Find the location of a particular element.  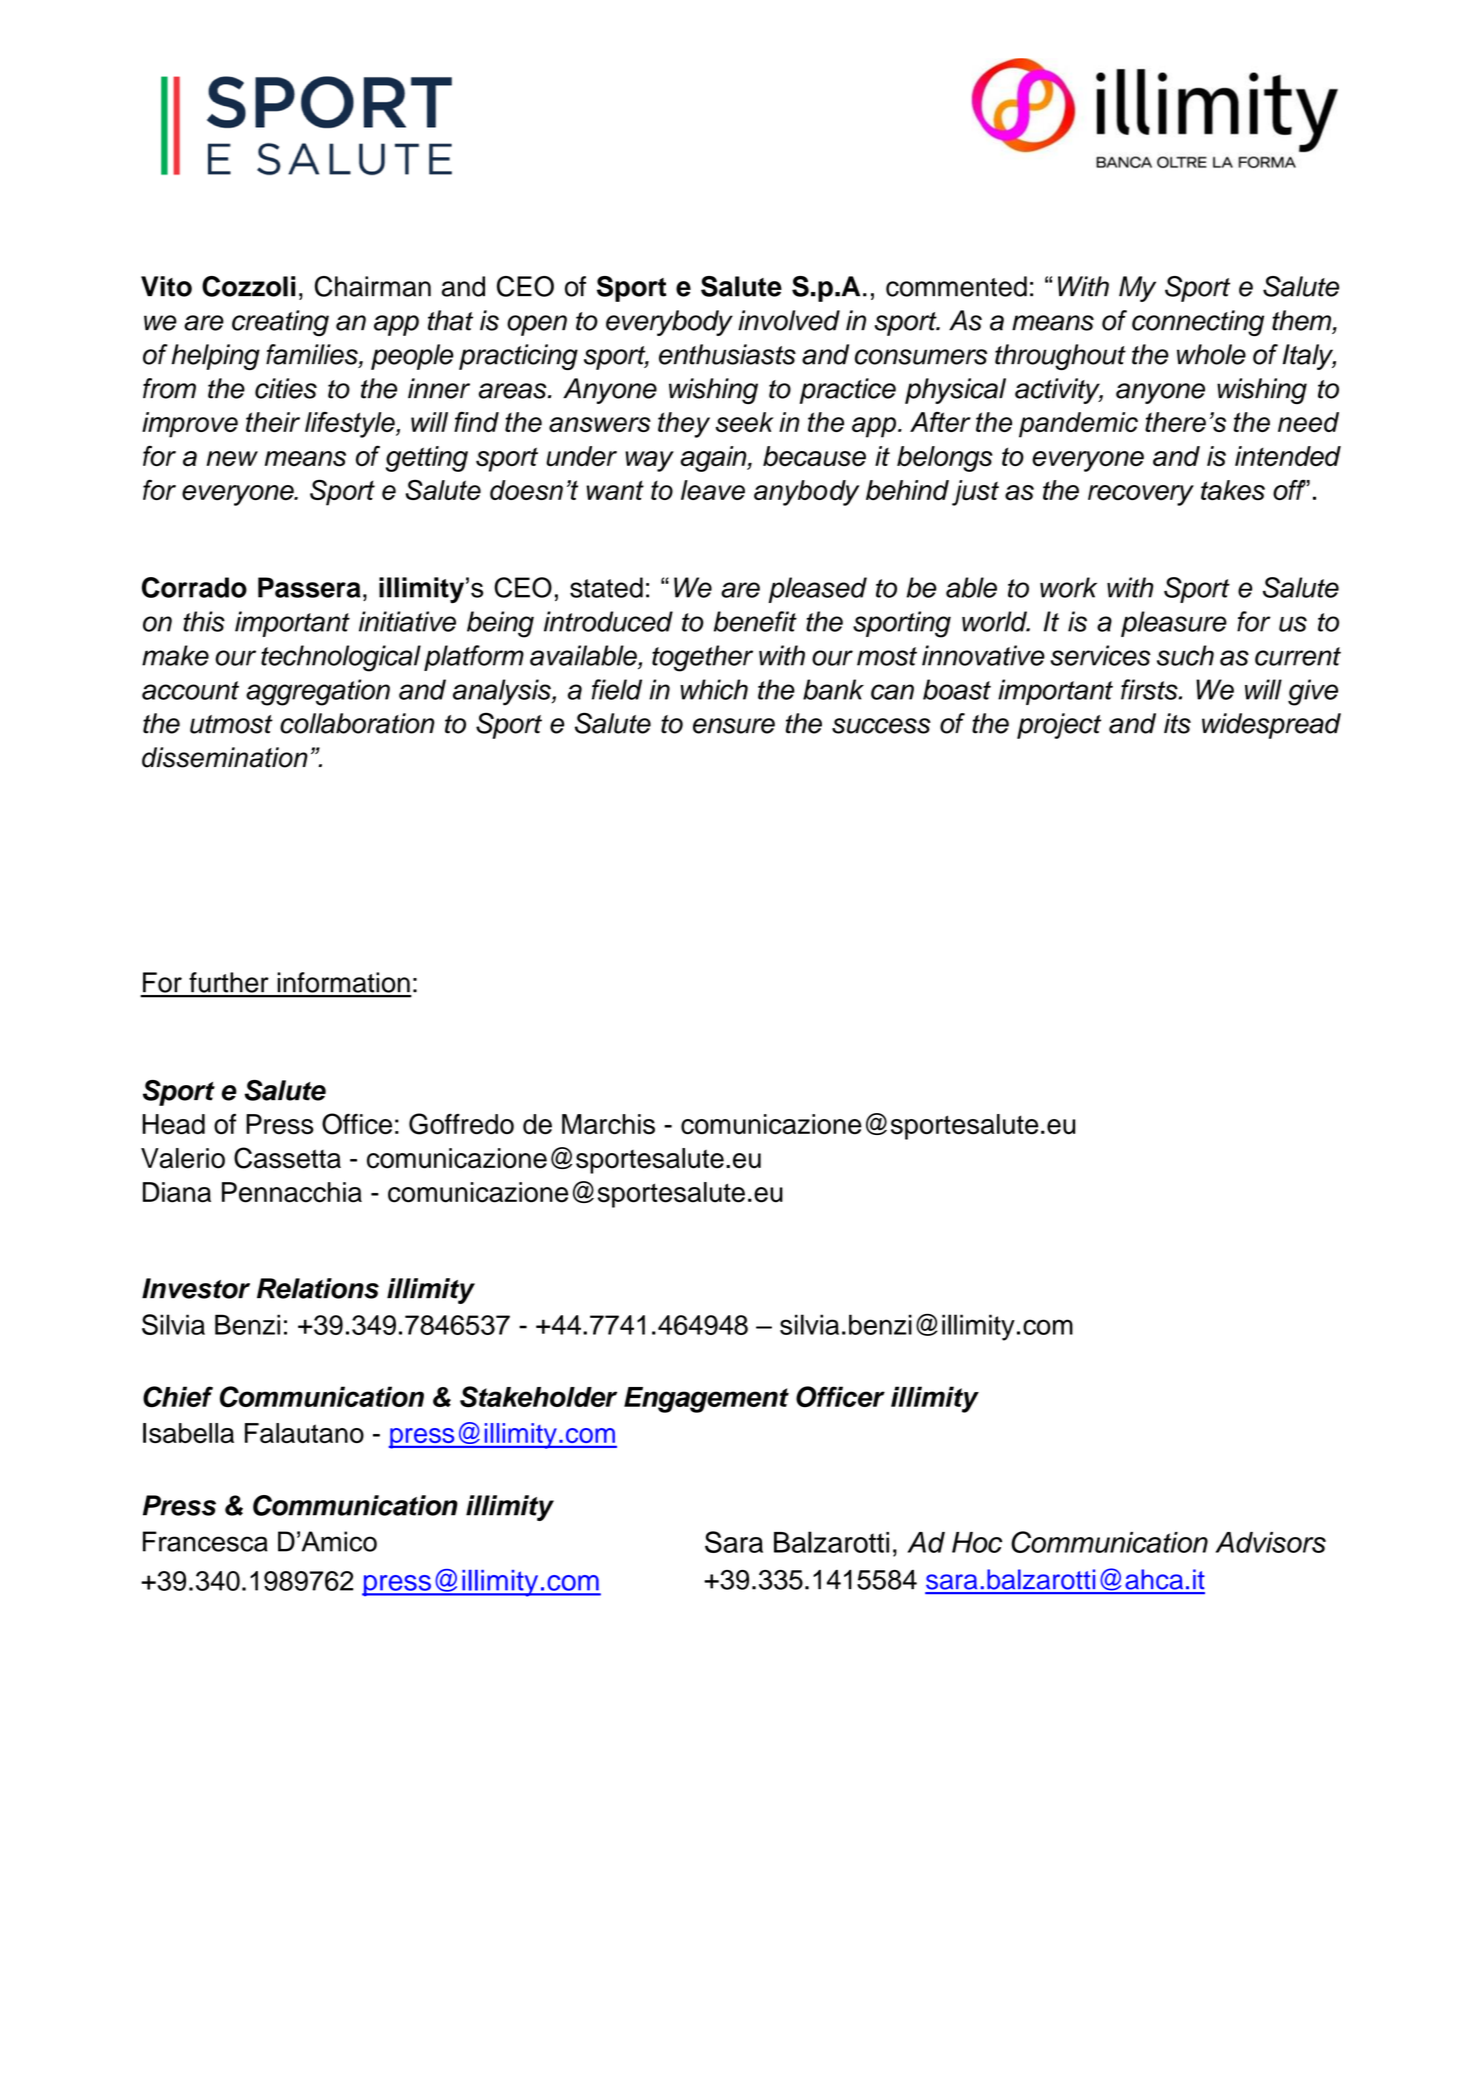

involved is located at coordinates (789, 320).
